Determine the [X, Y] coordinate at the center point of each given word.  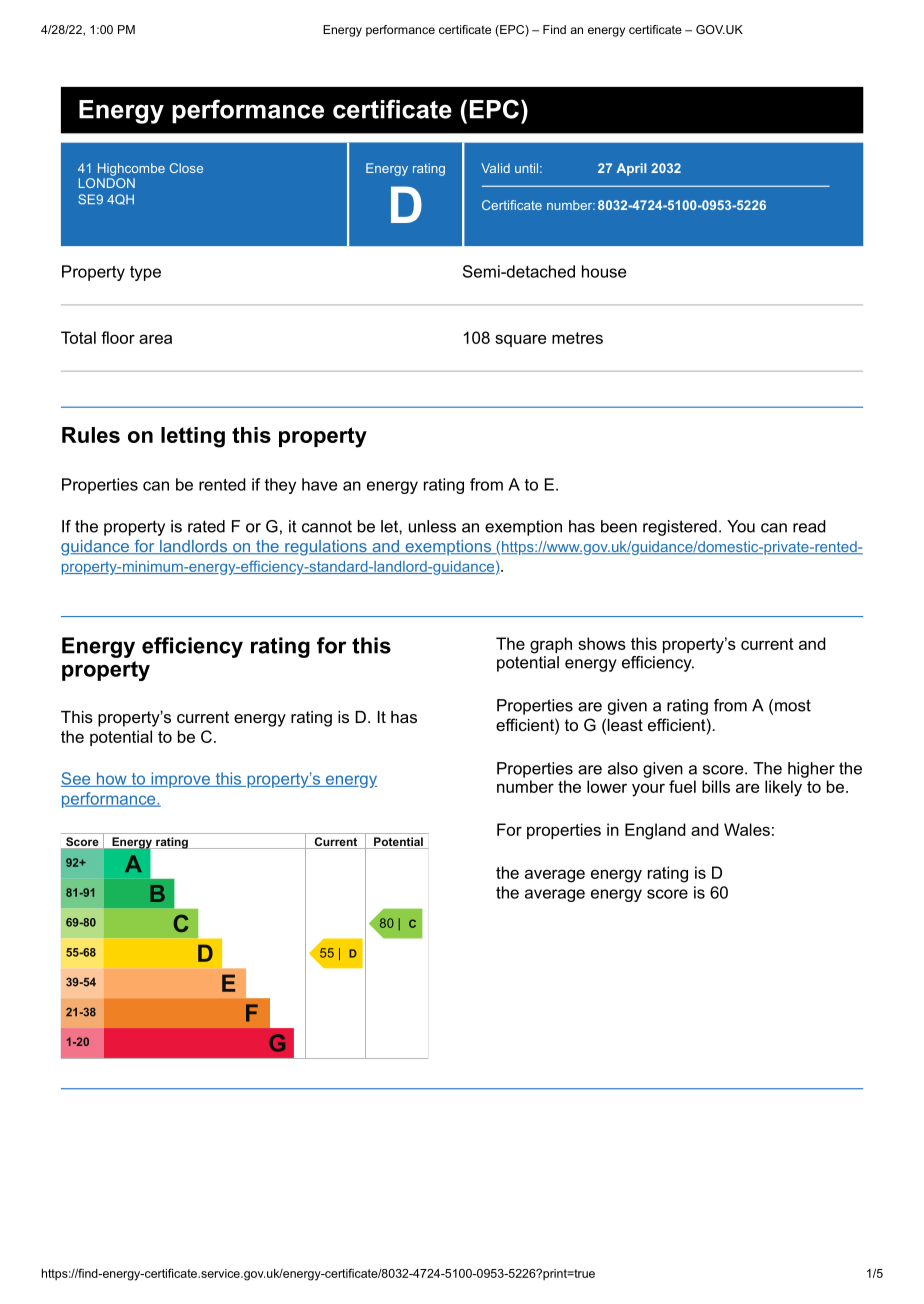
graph [551, 645]
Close [186, 168]
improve [180, 780]
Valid [495, 168]
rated [206, 526]
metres [577, 338]
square [520, 340]
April [631, 169]
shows [602, 643]
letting [193, 437]
